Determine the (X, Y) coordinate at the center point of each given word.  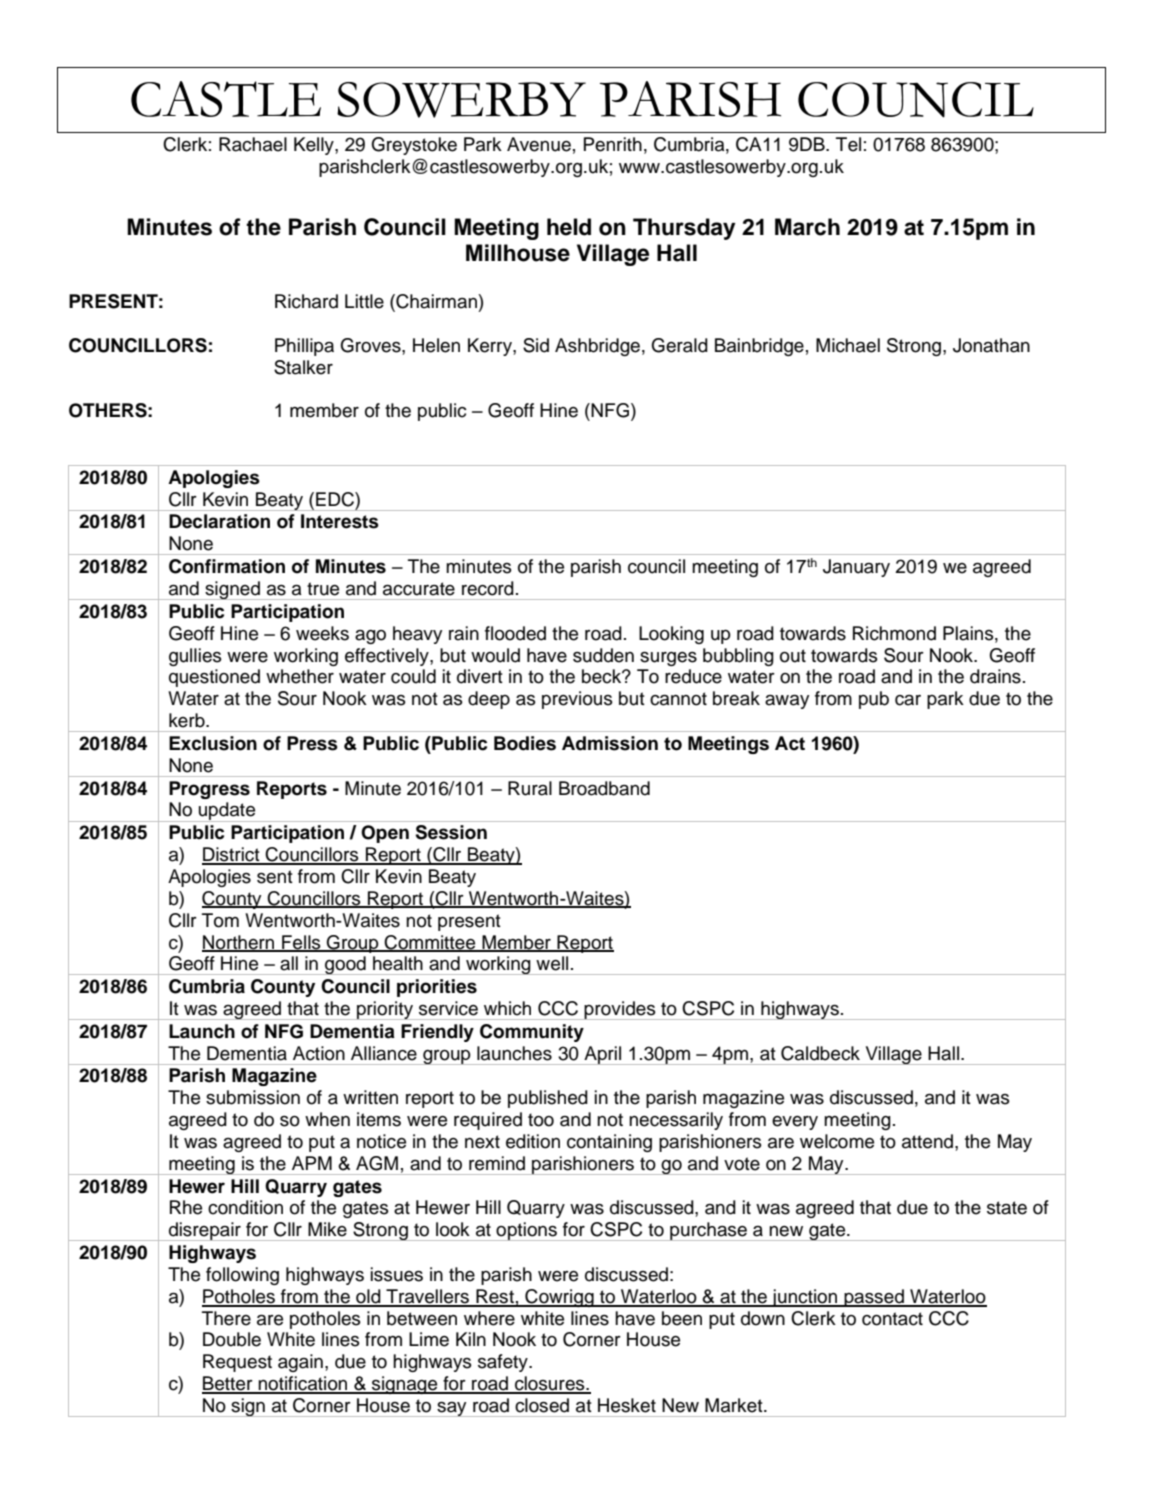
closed (542, 1405)
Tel (848, 144)
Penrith (613, 144)
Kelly (315, 146)
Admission (610, 743)
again (300, 1363)
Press (312, 743)
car (908, 700)
